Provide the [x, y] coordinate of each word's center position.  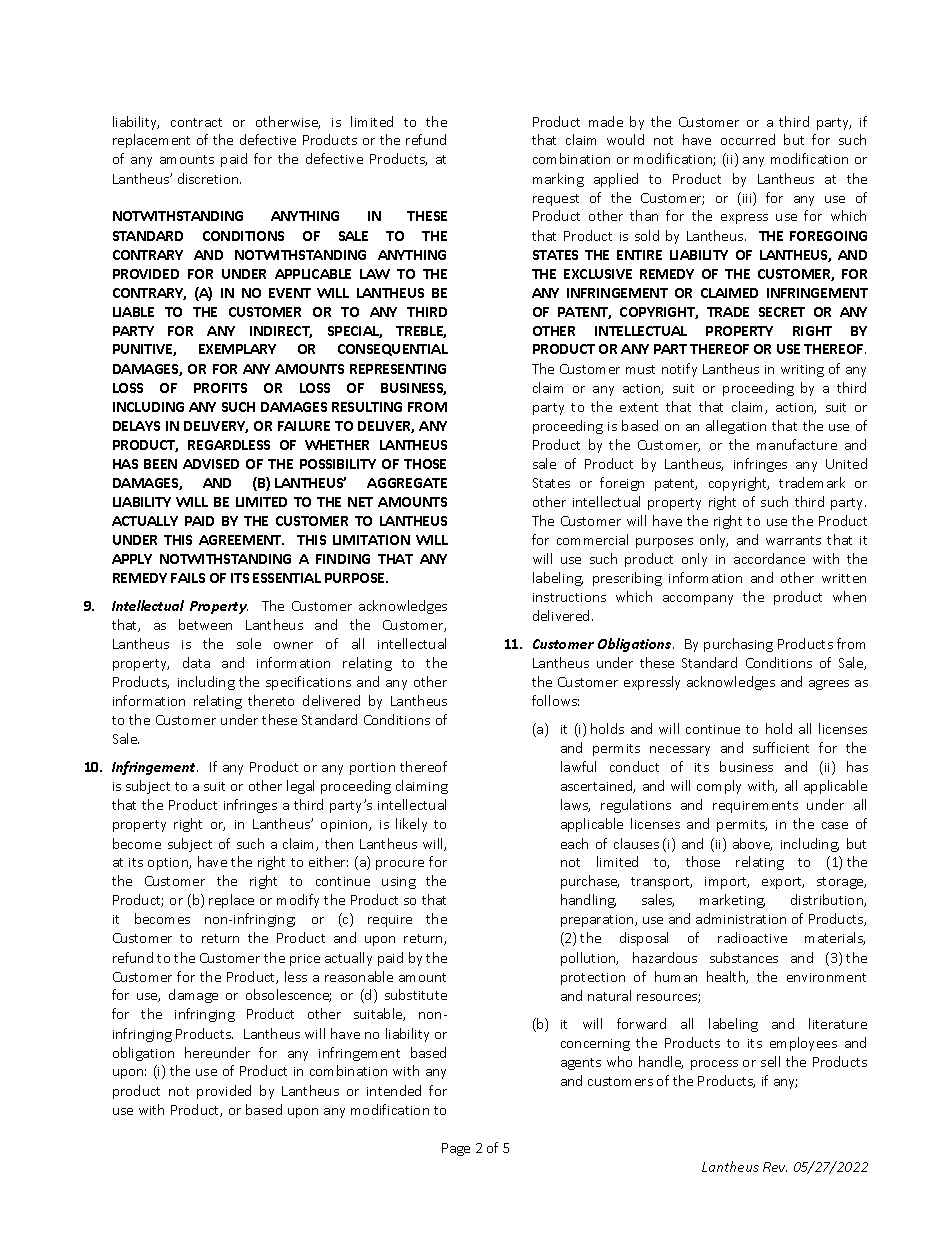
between [205, 624]
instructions [569, 597]
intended [394, 1090]
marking [558, 180]
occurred [748, 139]
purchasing [738, 645]
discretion [209, 178]
